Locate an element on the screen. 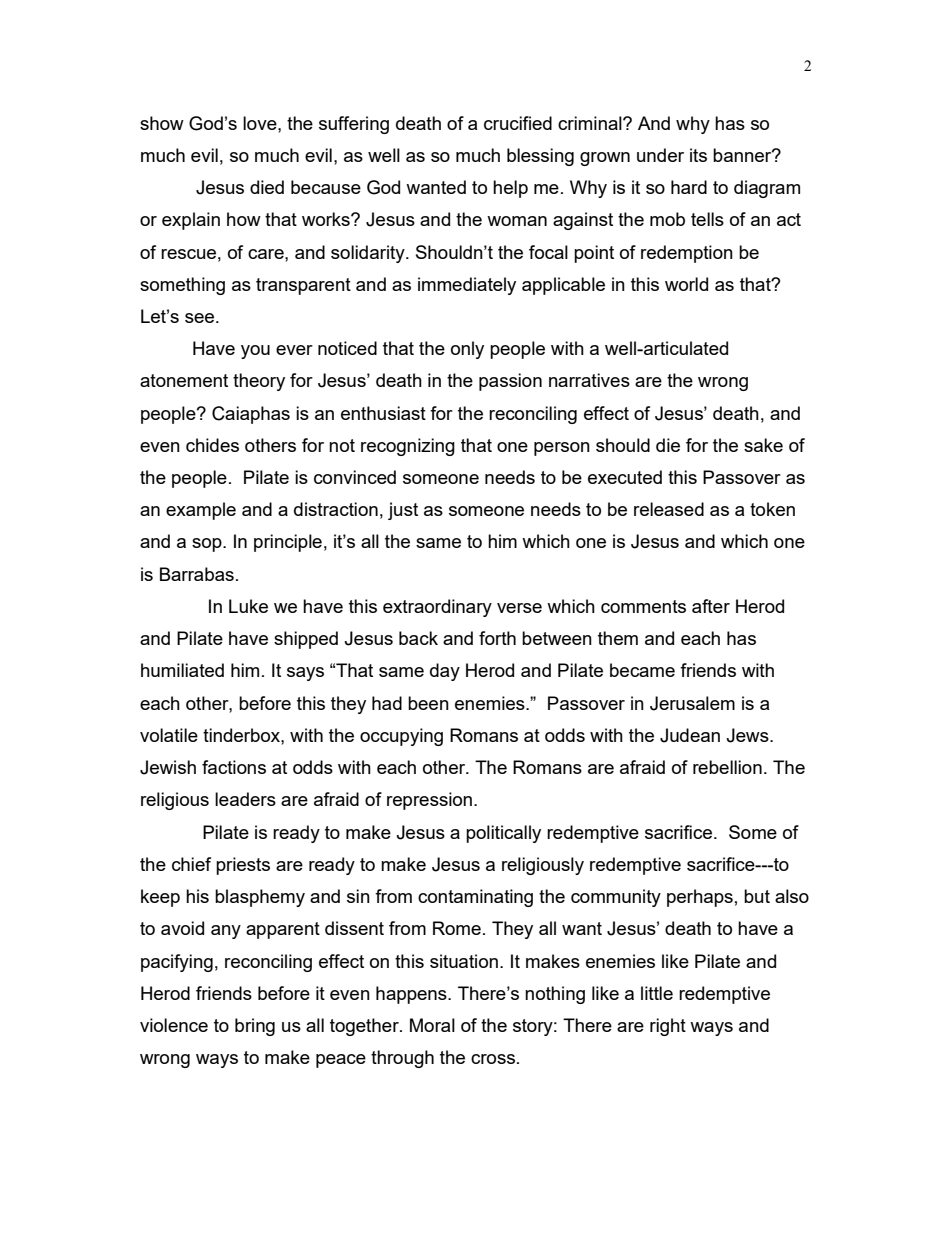 Image resolution: width=952 pixels, height=1233 pixels. theory is located at coordinates (259, 382).
